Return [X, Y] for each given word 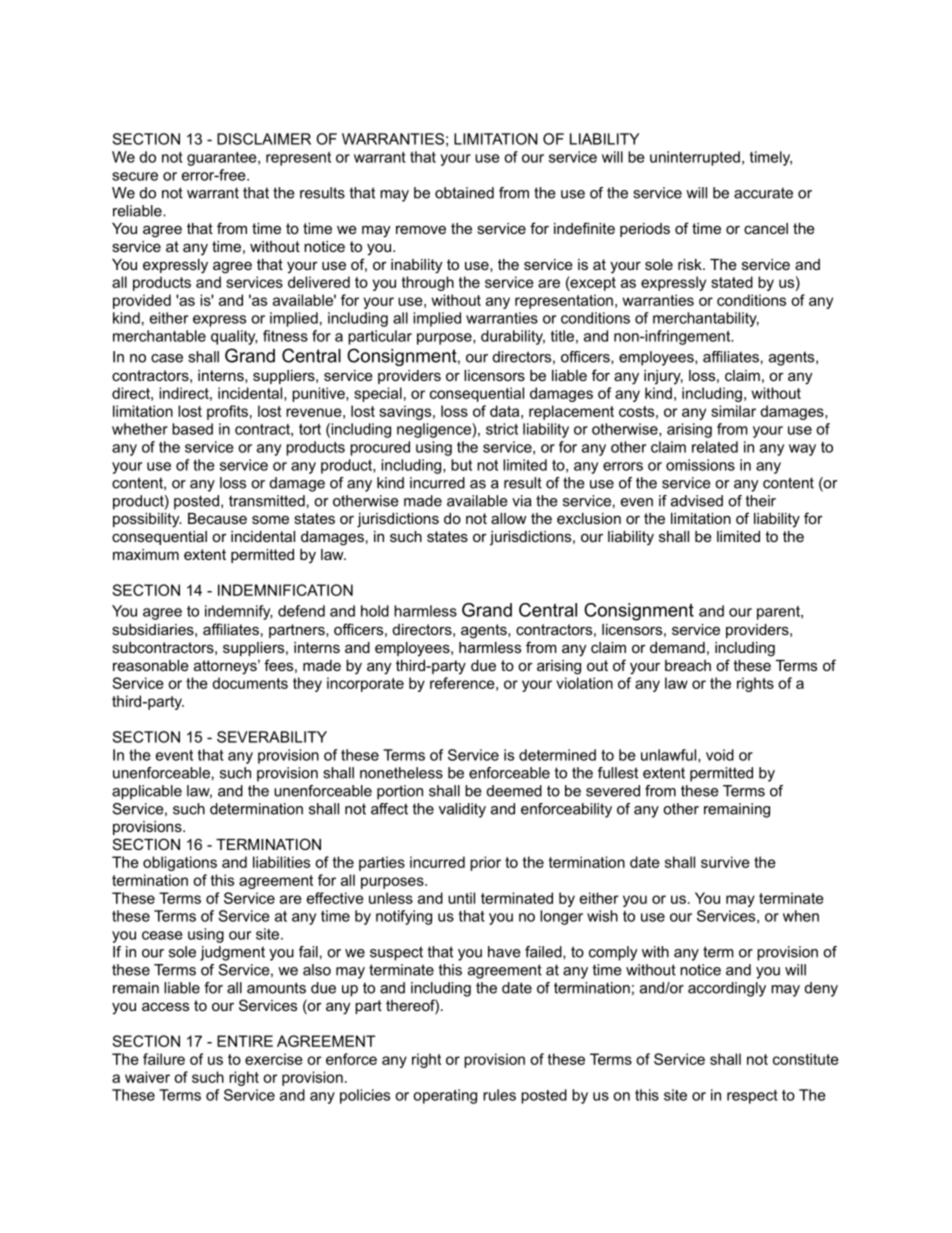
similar [733, 411]
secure [135, 176]
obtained [464, 193]
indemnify [238, 612]
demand [677, 647]
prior [485, 863]
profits [227, 412]
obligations [180, 863]
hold [375, 611]
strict [502, 429]
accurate [763, 193]
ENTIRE [245, 1041]
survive [725, 862]
